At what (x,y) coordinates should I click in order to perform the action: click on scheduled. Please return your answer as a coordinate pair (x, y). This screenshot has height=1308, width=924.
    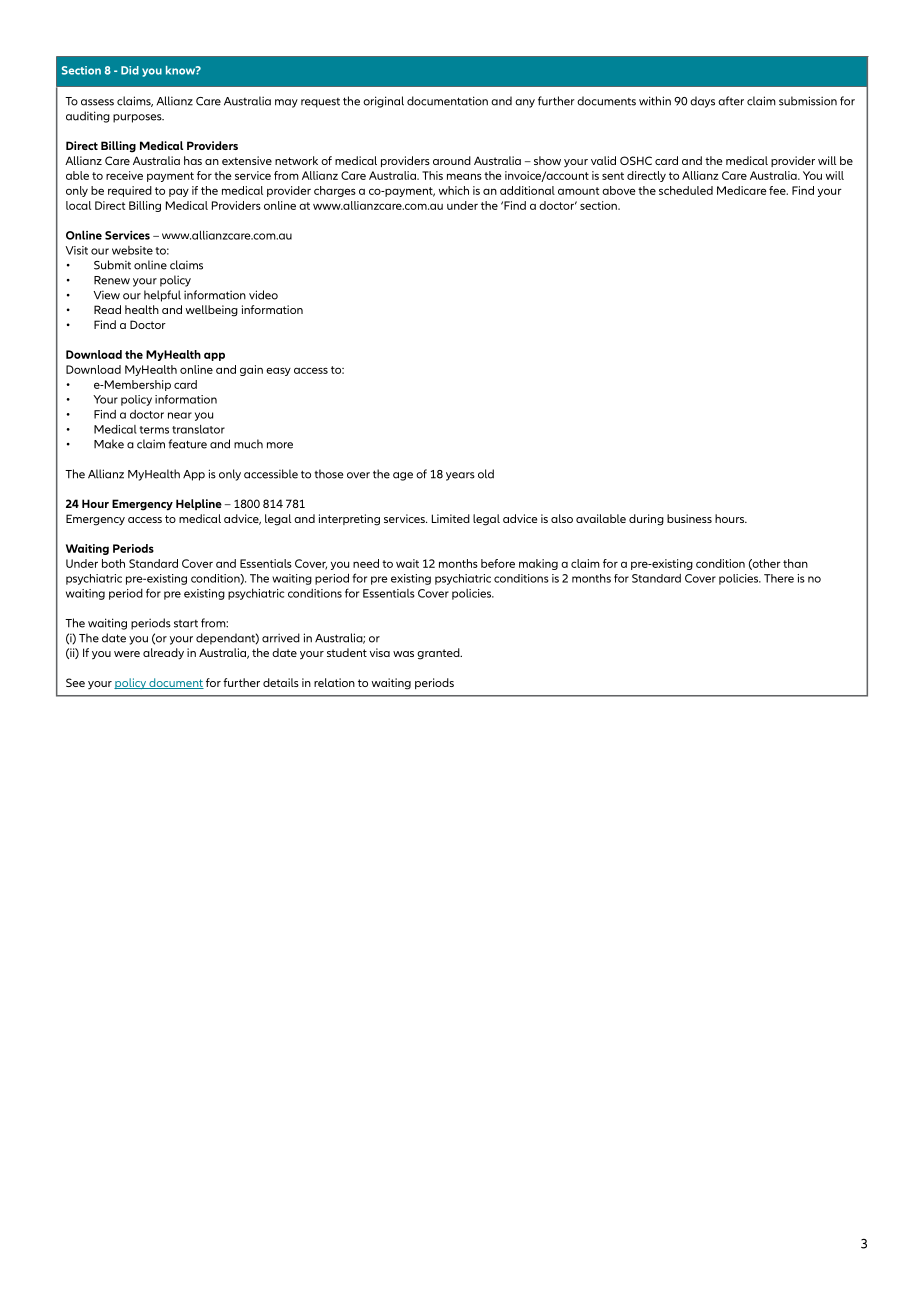
    Looking at the image, I should click on (686, 190).
